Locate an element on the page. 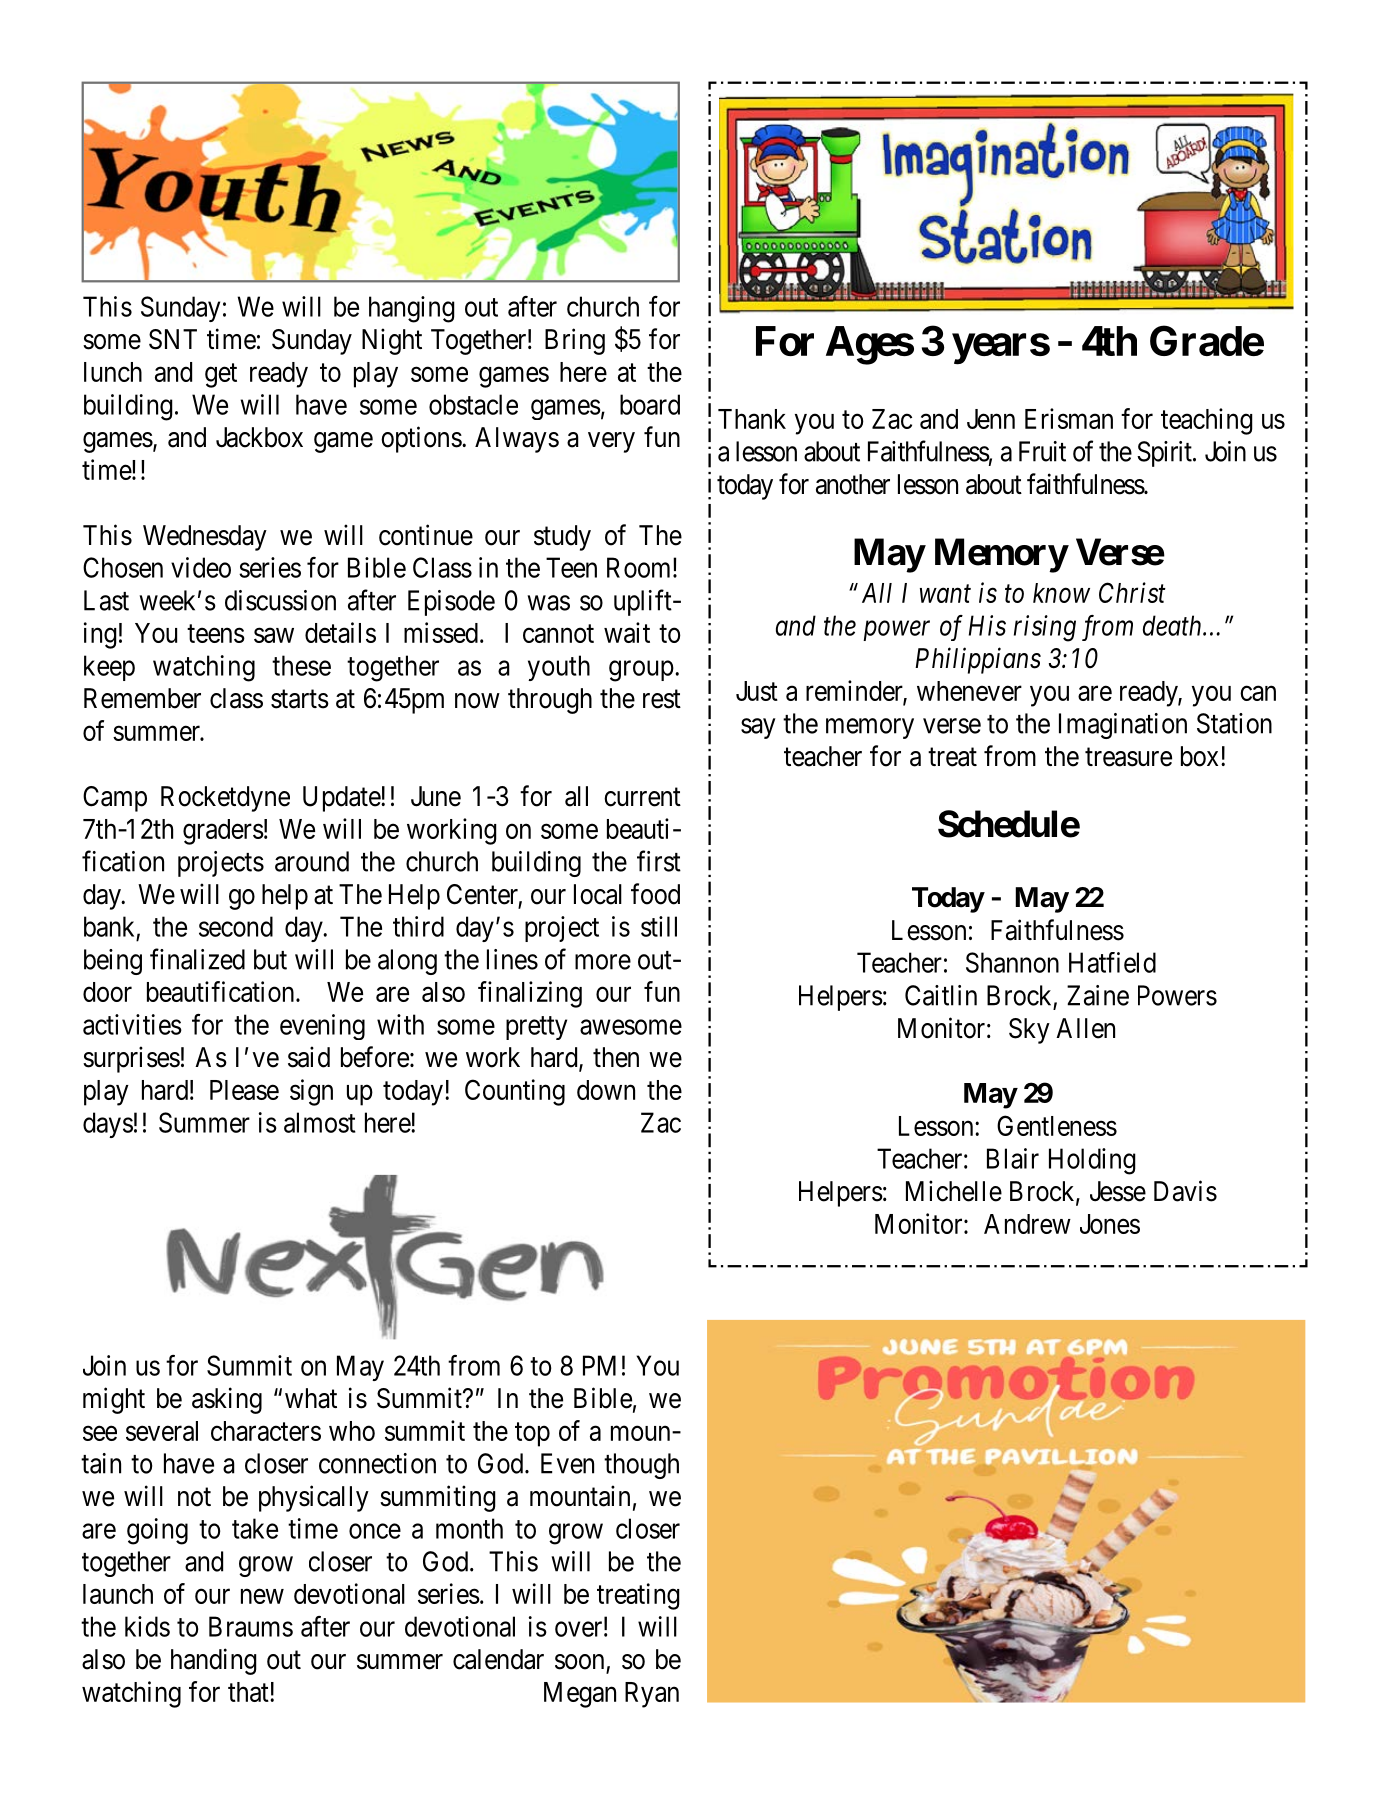  Allen is located at coordinates (1085, 1028).
